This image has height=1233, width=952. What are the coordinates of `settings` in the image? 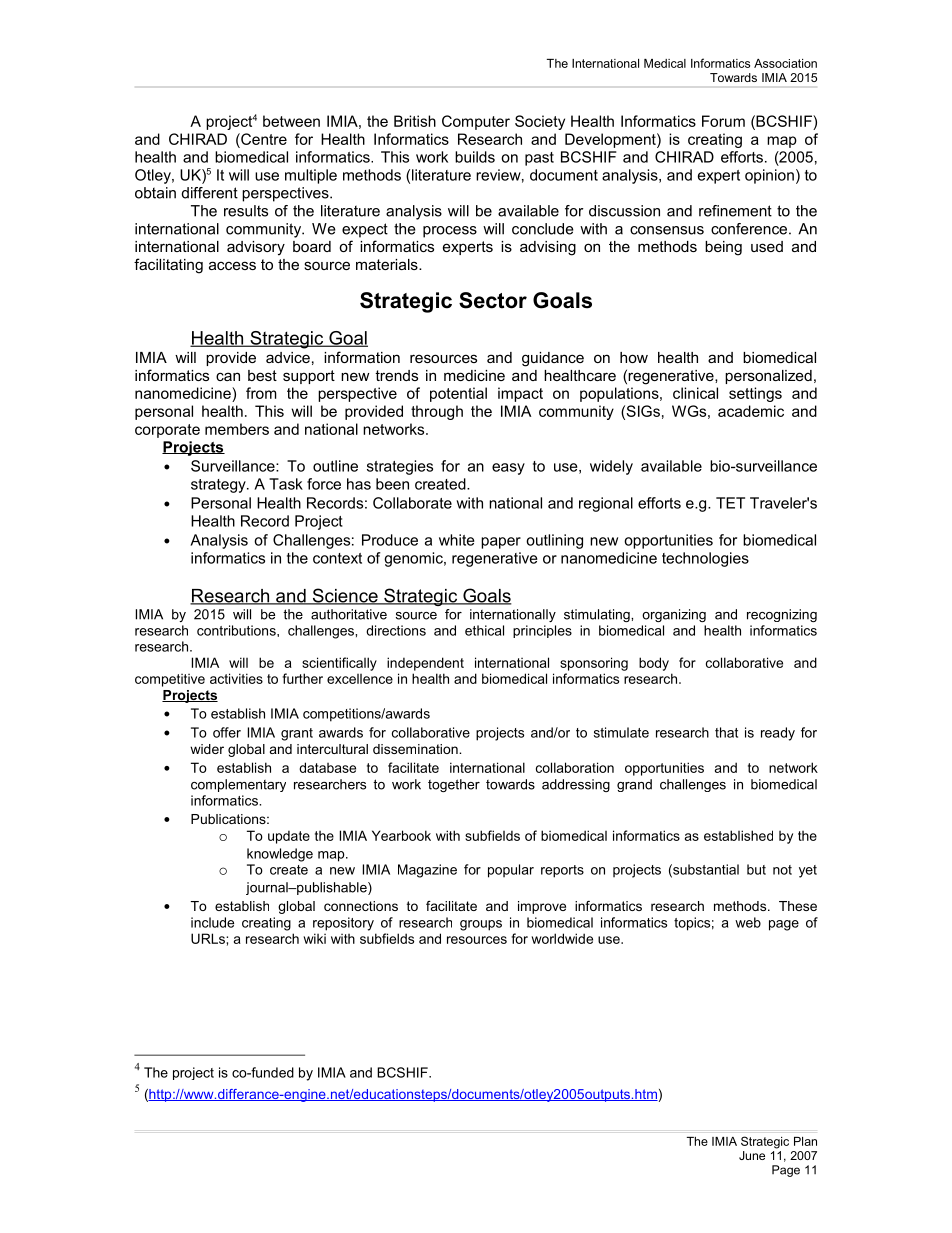 It's located at (755, 394).
